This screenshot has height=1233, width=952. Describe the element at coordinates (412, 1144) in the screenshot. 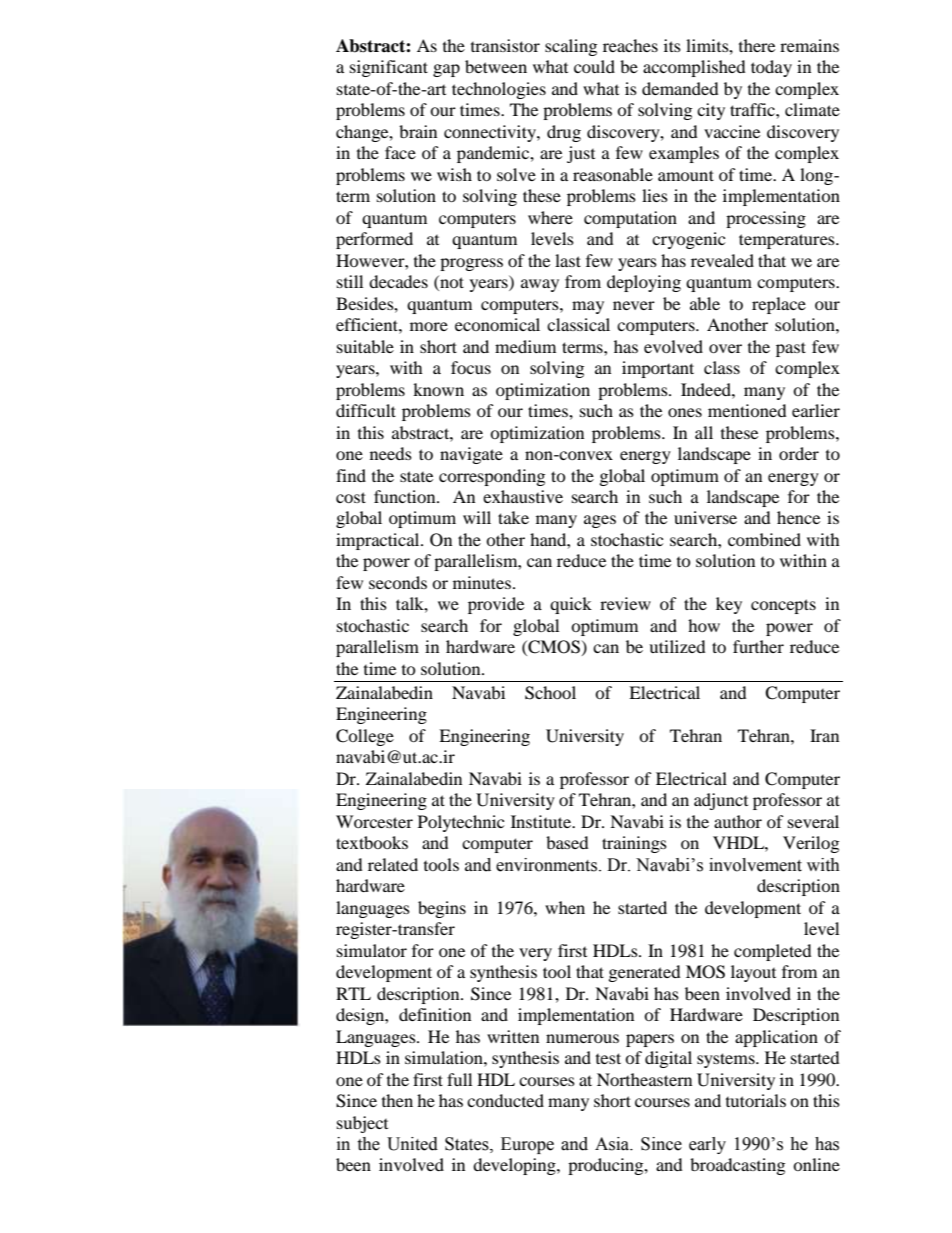

I see `United` at that location.
